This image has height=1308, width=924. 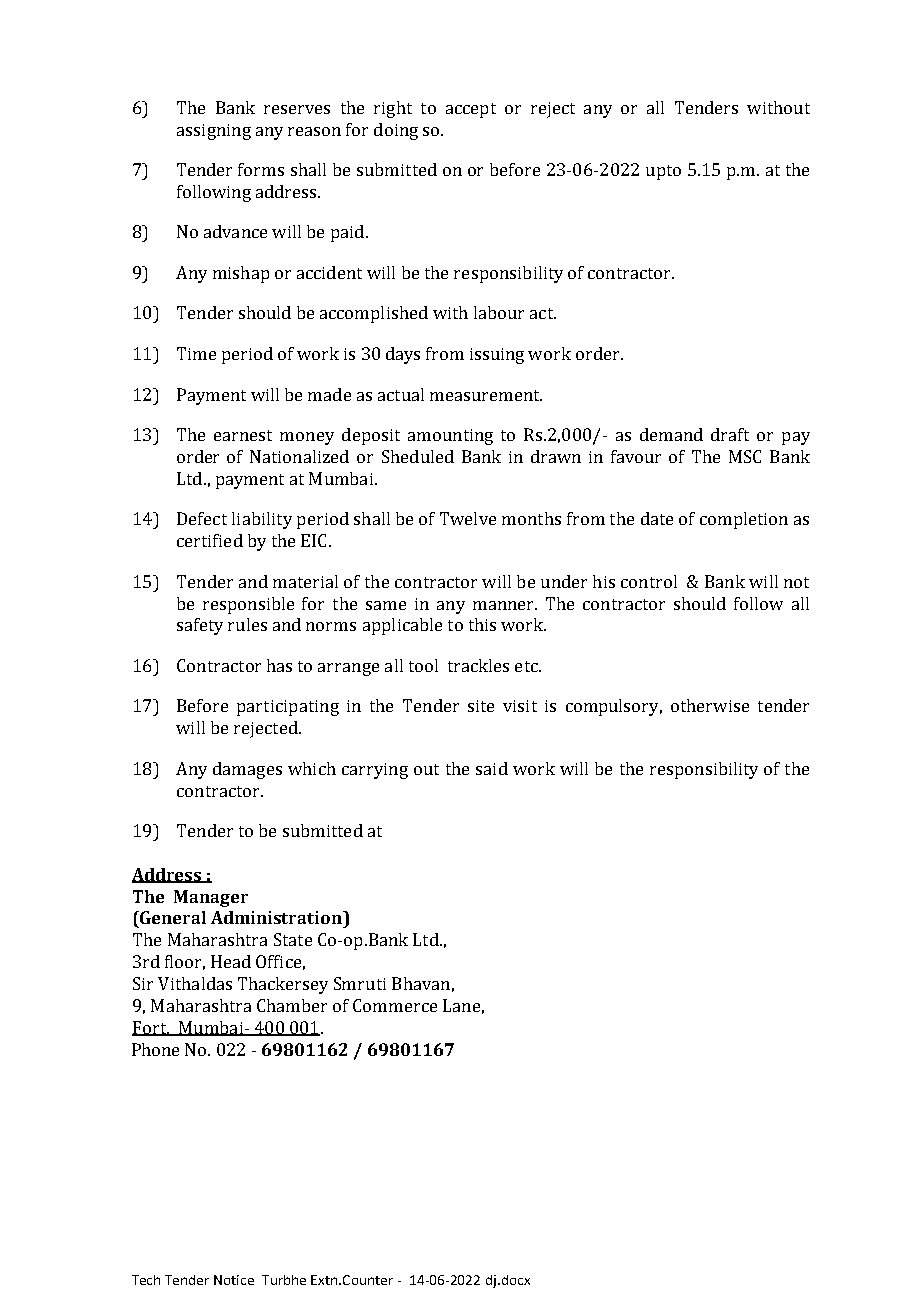 What do you see at coordinates (423, 665) in the image?
I see `tool` at bounding box center [423, 665].
